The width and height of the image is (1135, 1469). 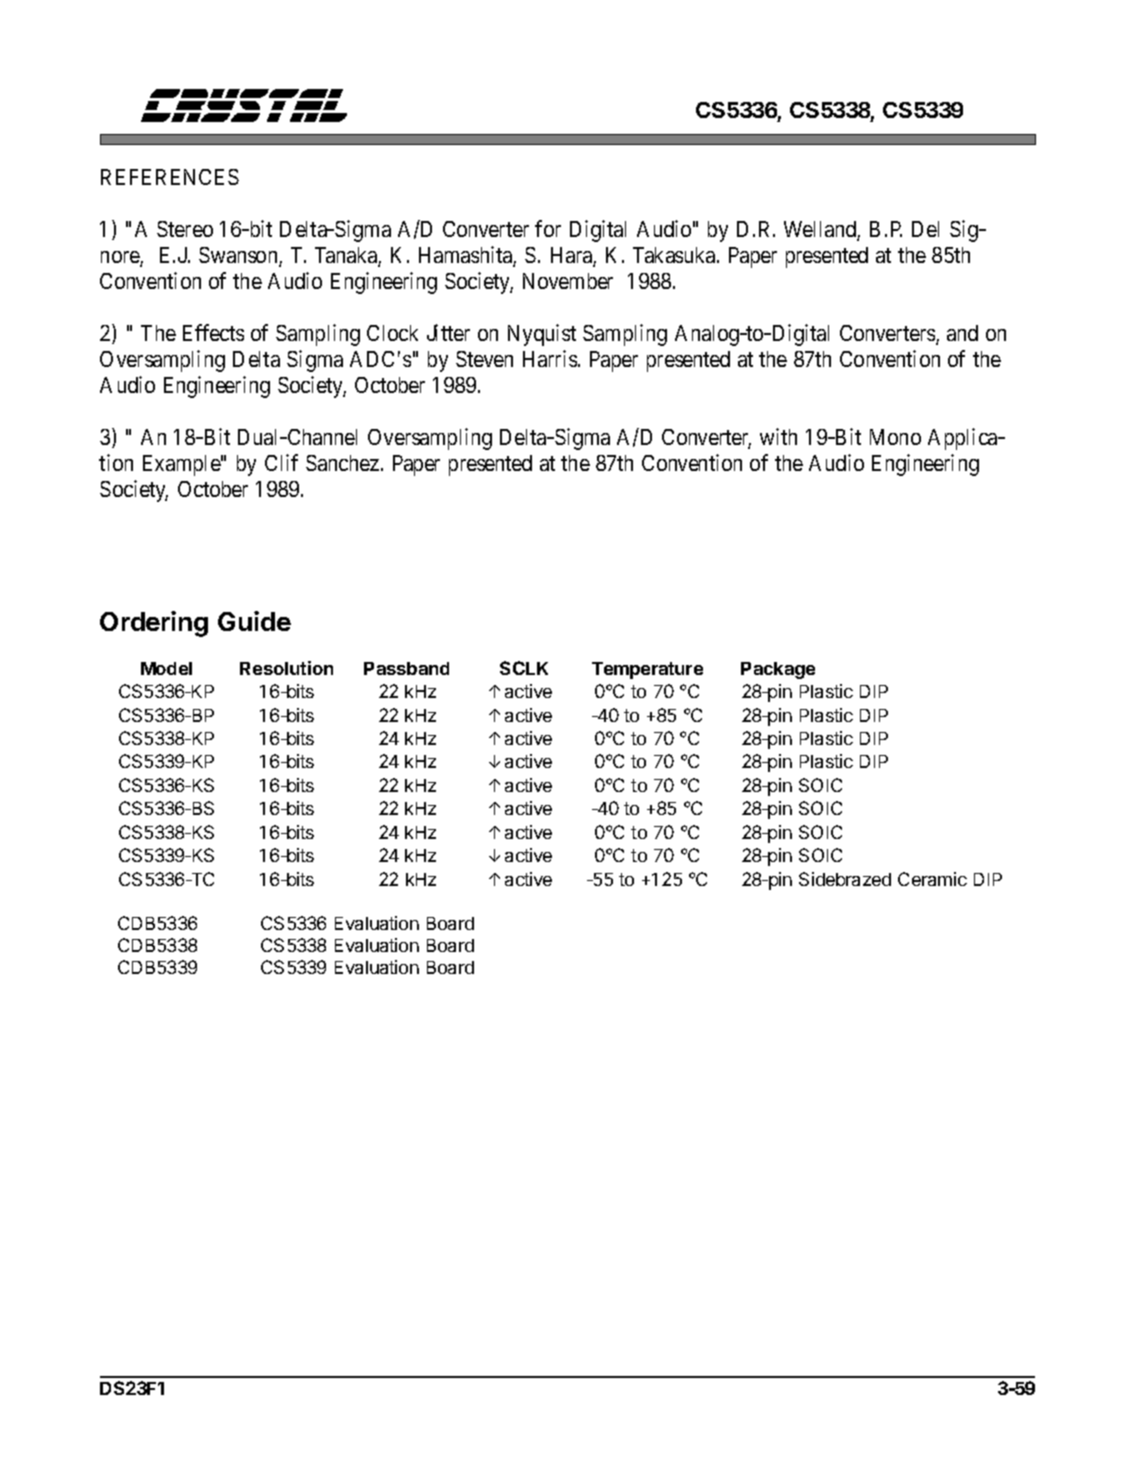 I want to click on Effects, so click(x=213, y=332).
